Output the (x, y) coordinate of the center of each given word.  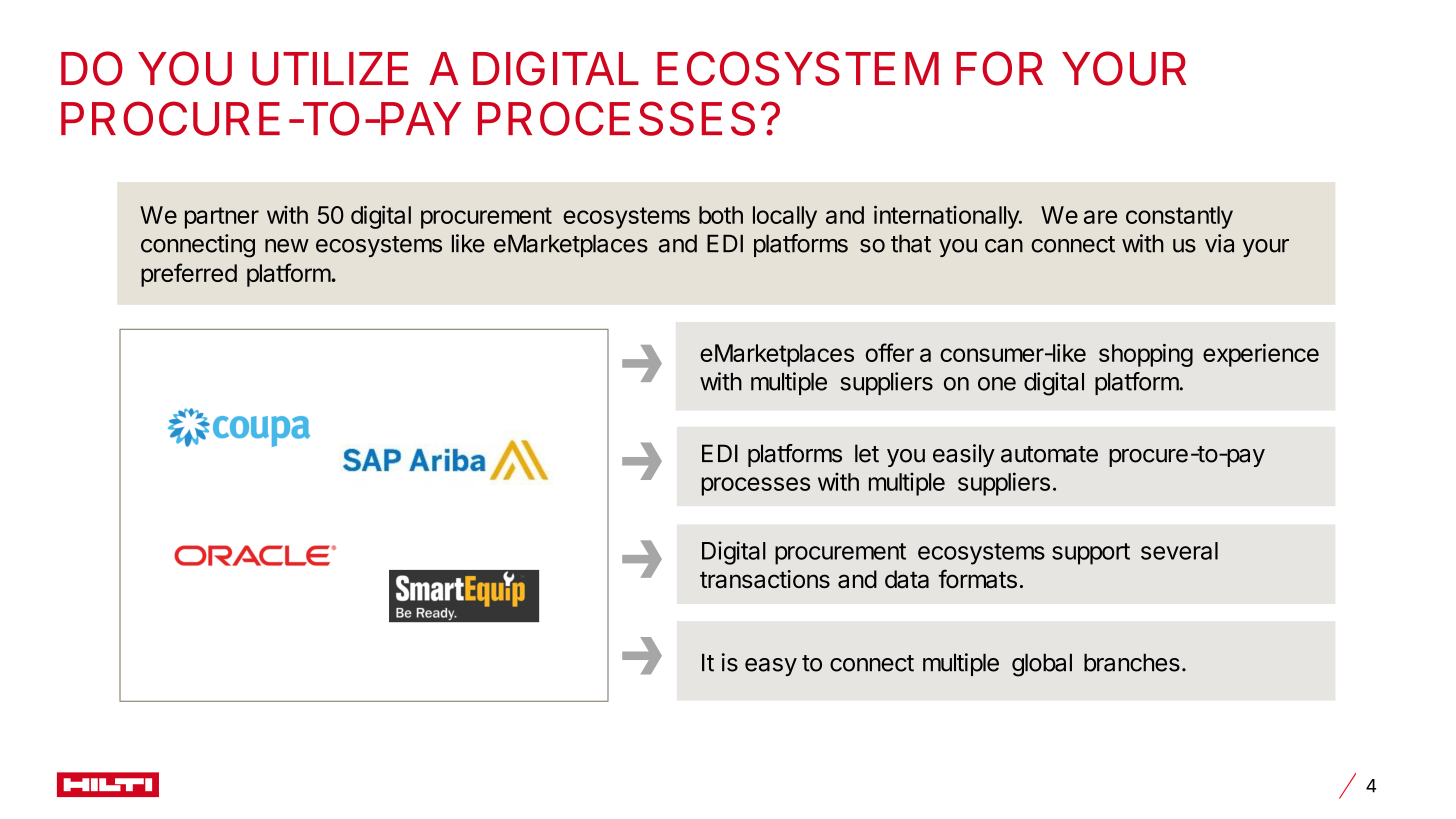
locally (785, 217)
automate (1049, 454)
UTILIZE (330, 69)
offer (890, 352)
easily (964, 455)
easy (771, 667)
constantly (1179, 217)
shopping (1146, 355)
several (1179, 551)
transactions (765, 579)
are (1100, 217)
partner (222, 218)
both (721, 215)
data (907, 579)
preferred (189, 275)
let (867, 453)
